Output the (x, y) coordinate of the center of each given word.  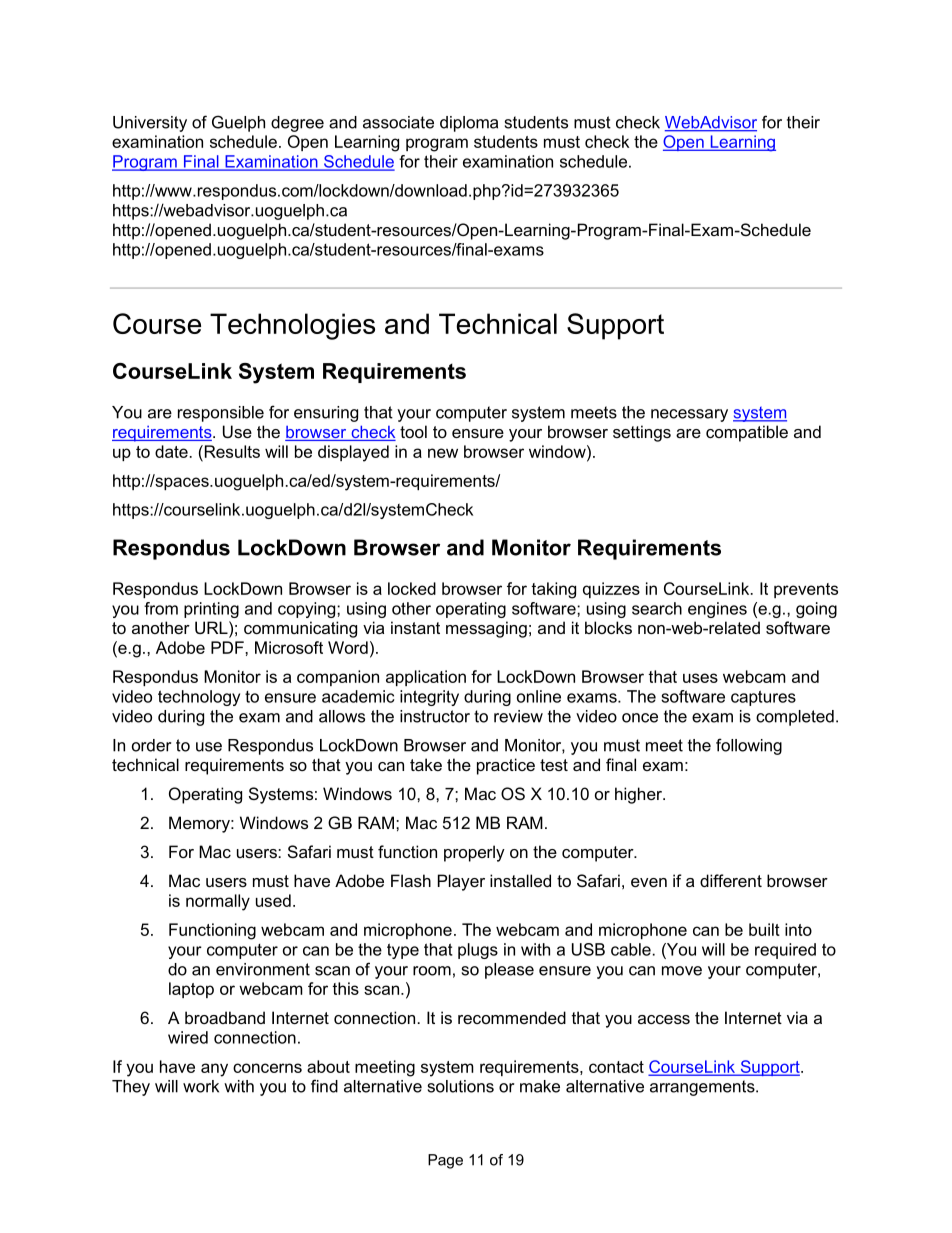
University (150, 124)
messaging (486, 629)
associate (398, 122)
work (201, 1086)
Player (461, 882)
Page (445, 1161)
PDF (228, 647)
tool (413, 431)
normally (218, 902)
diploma (469, 124)
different (731, 880)
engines (717, 610)
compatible (747, 433)
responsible (221, 414)
